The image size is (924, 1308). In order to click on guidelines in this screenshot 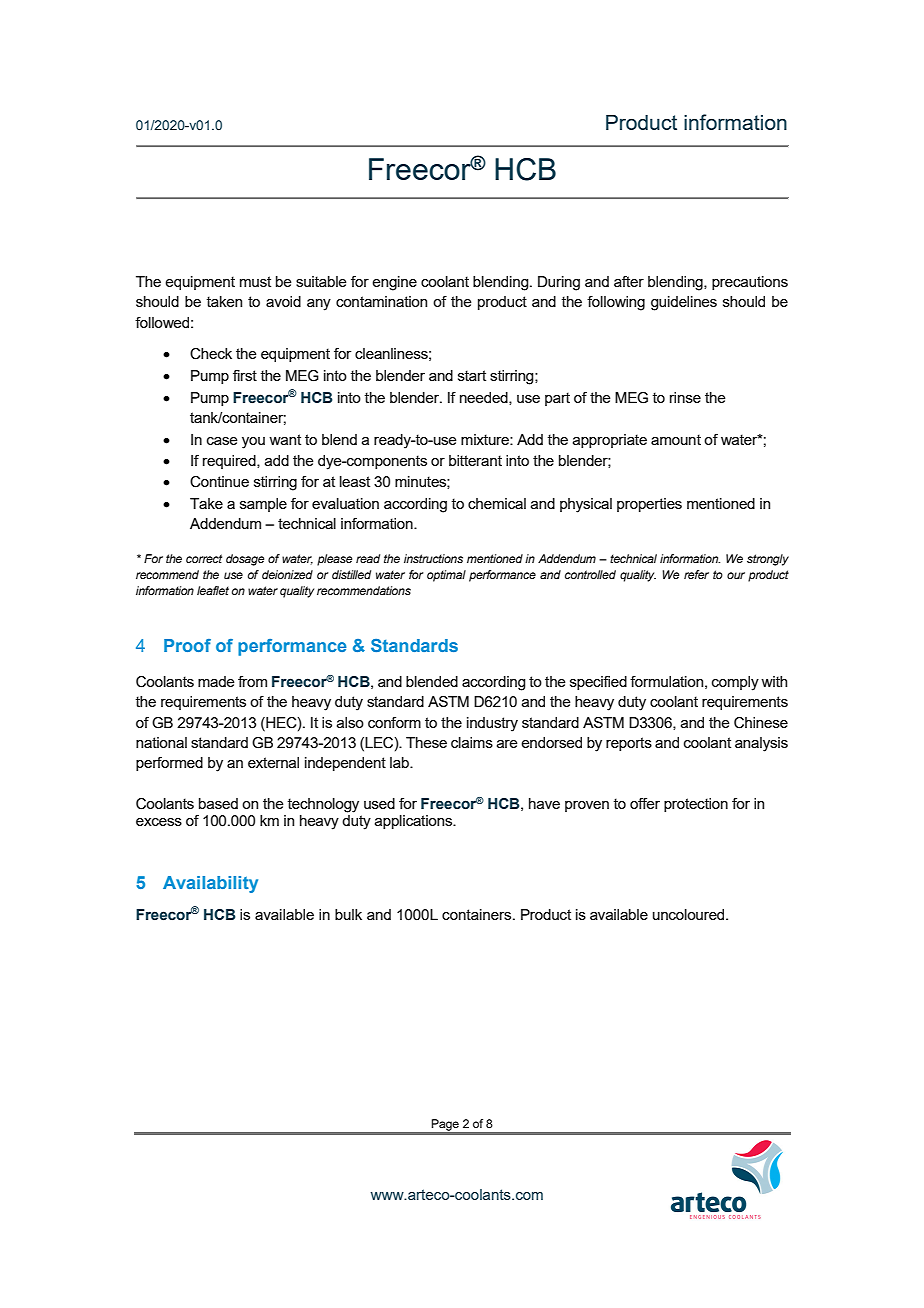, I will do `click(684, 303)`.
